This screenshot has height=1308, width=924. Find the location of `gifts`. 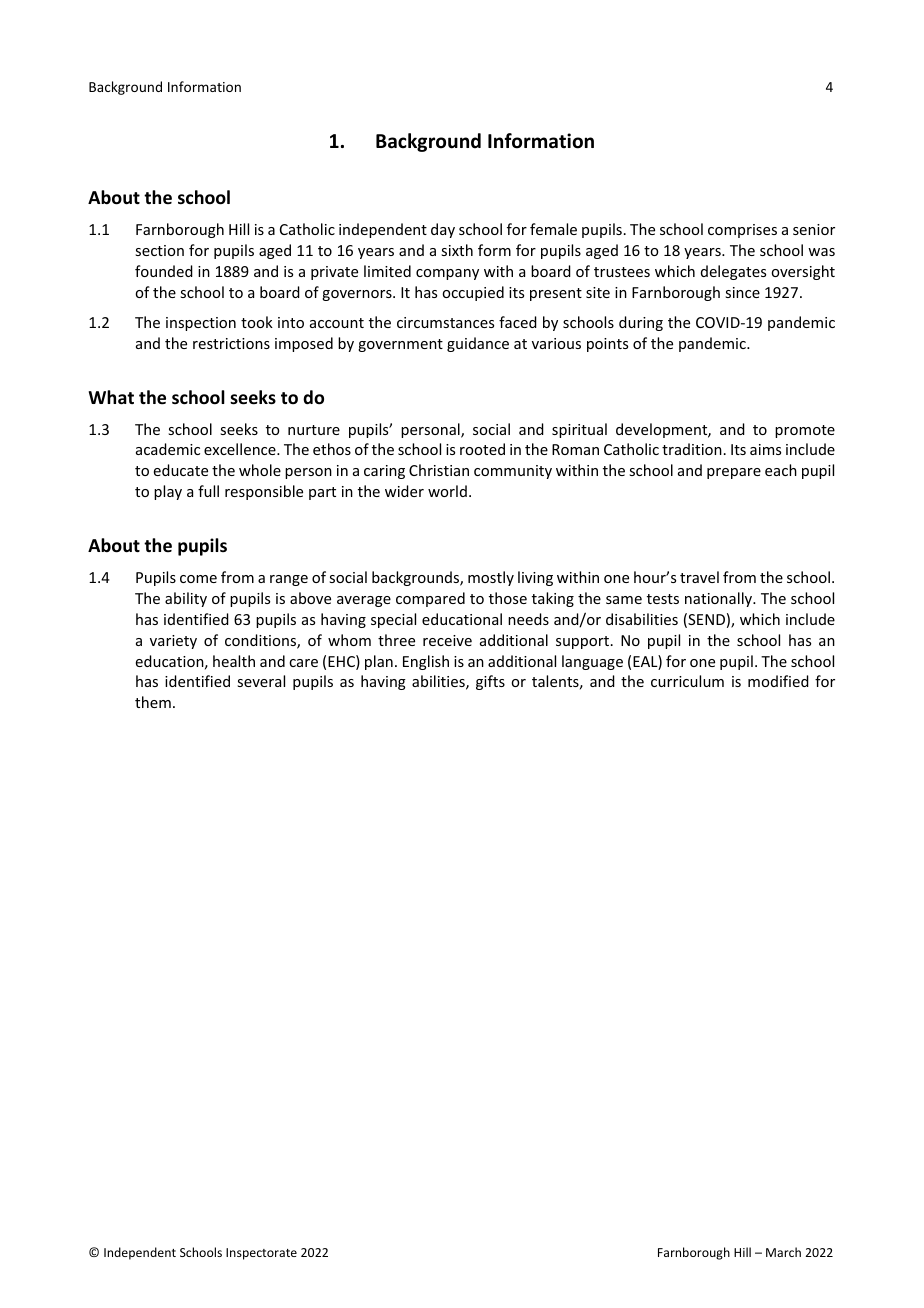

gifts is located at coordinates (490, 682).
